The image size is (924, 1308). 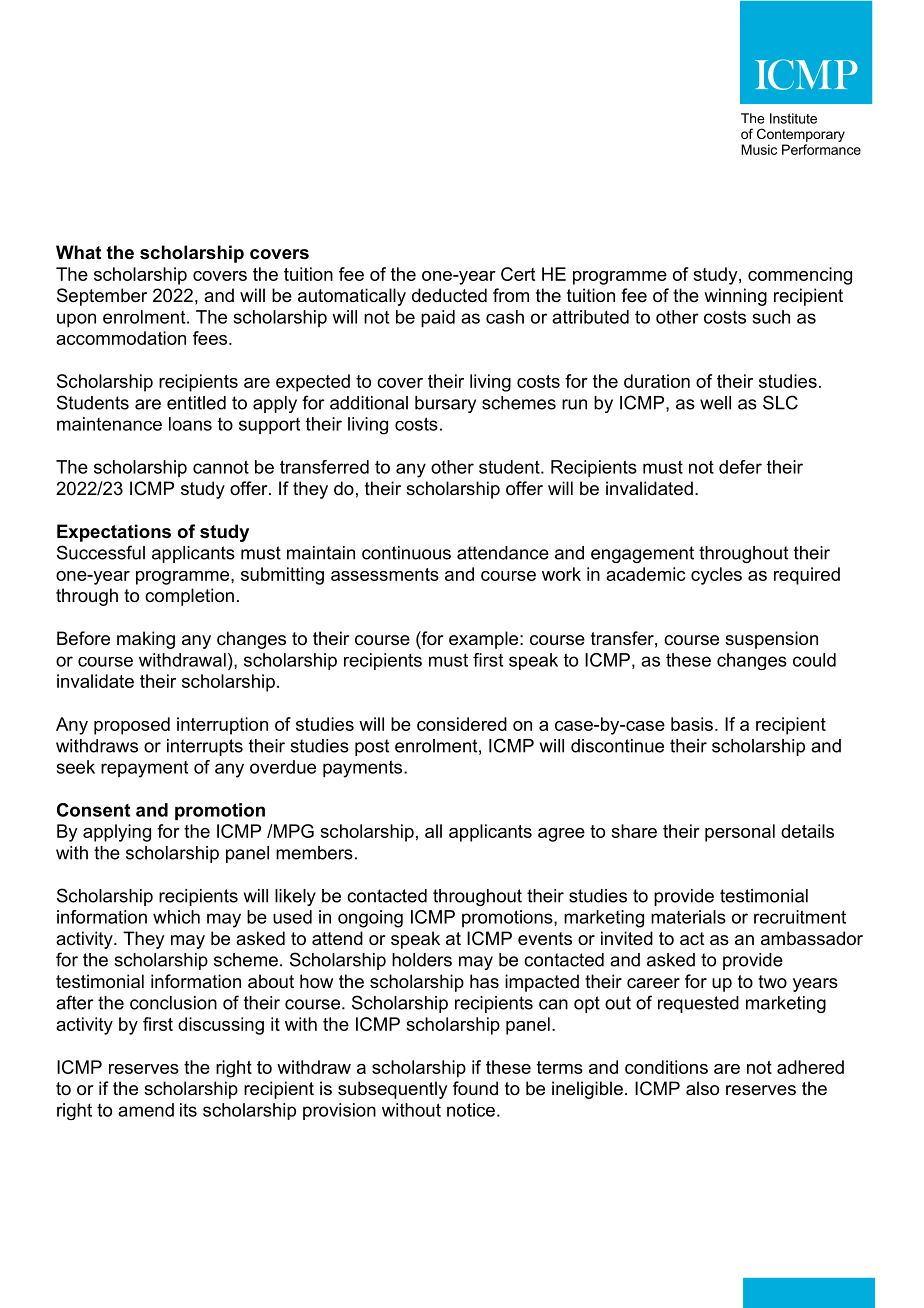 I want to click on What, so click(x=78, y=252).
